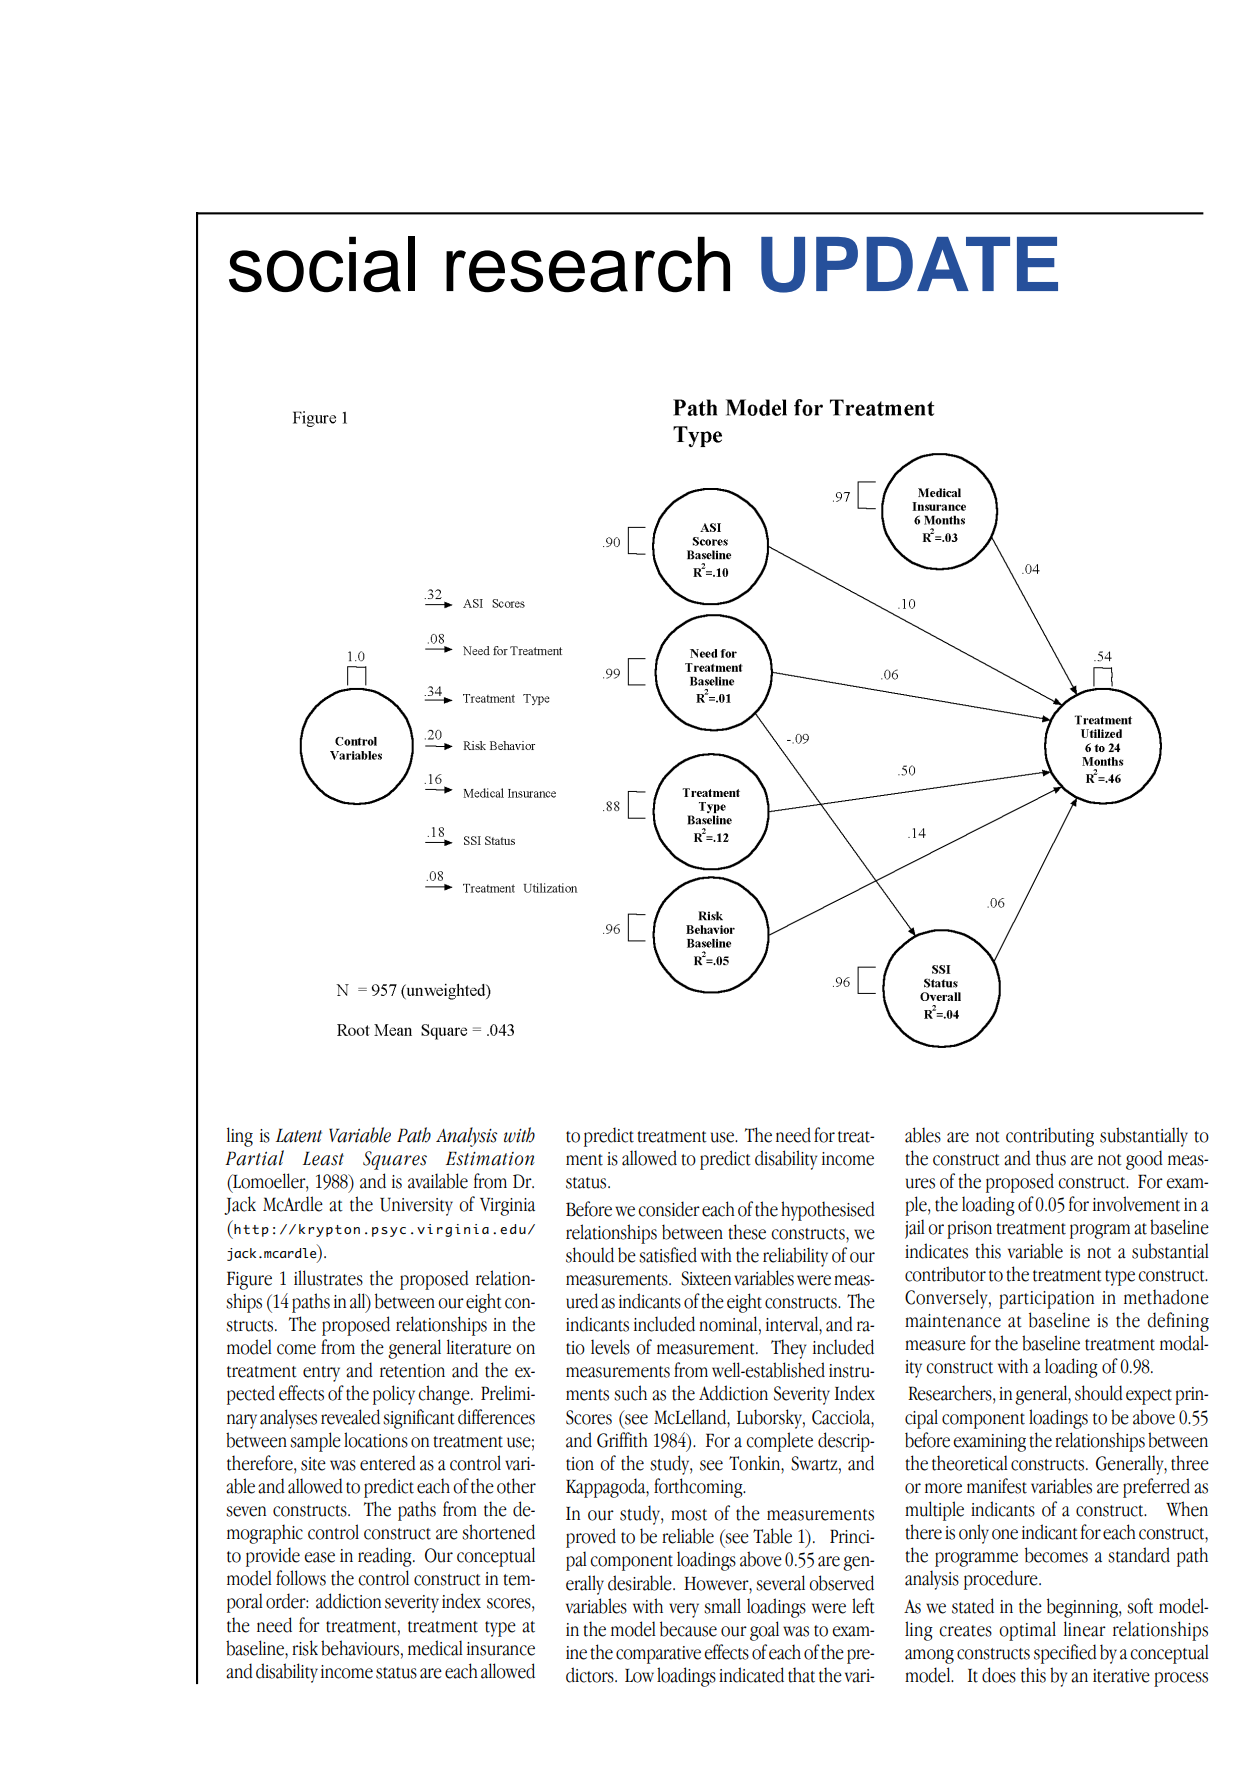  I want to click on thus, so click(1051, 1158).
